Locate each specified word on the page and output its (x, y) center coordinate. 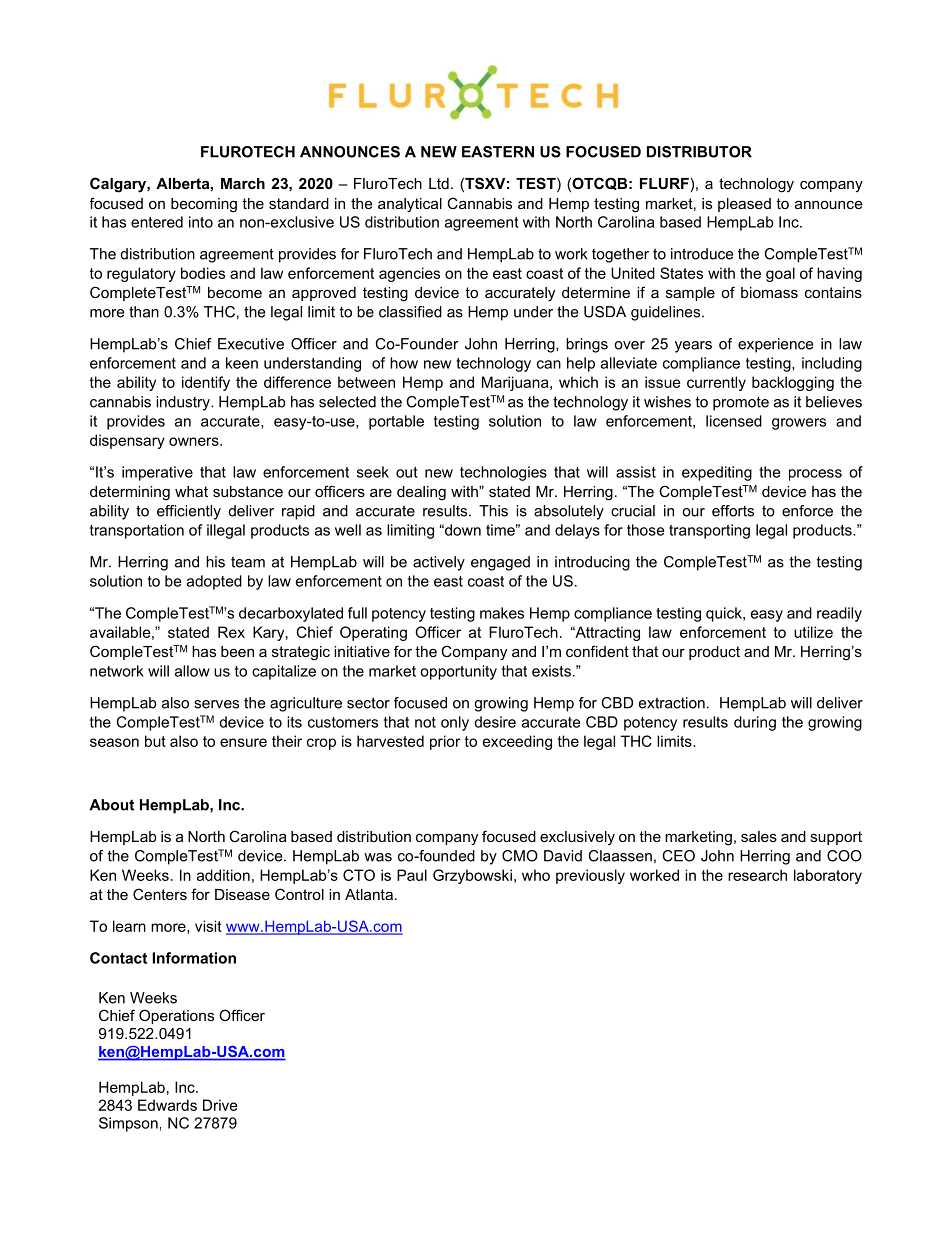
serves (216, 704)
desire (495, 722)
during (755, 723)
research (757, 875)
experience (775, 345)
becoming (204, 205)
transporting (709, 531)
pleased (744, 205)
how (404, 363)
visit (208, 926)
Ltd (439, 183)
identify (206, 383)
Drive (220, 1105)
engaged (500, 563)
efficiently (189, 512)
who (536, 875)
